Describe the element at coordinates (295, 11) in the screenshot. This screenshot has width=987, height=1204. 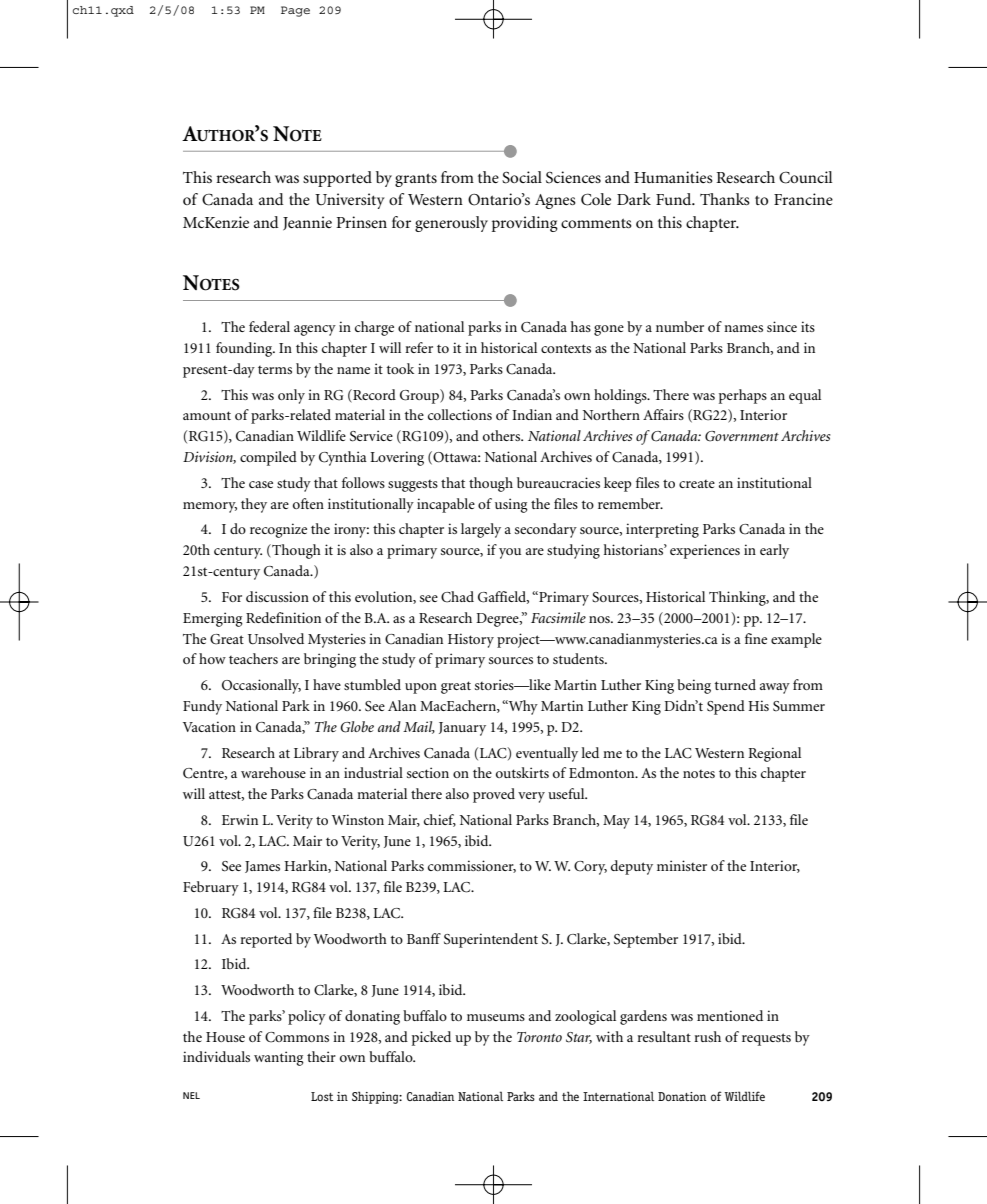
I see `Page` at that location.
